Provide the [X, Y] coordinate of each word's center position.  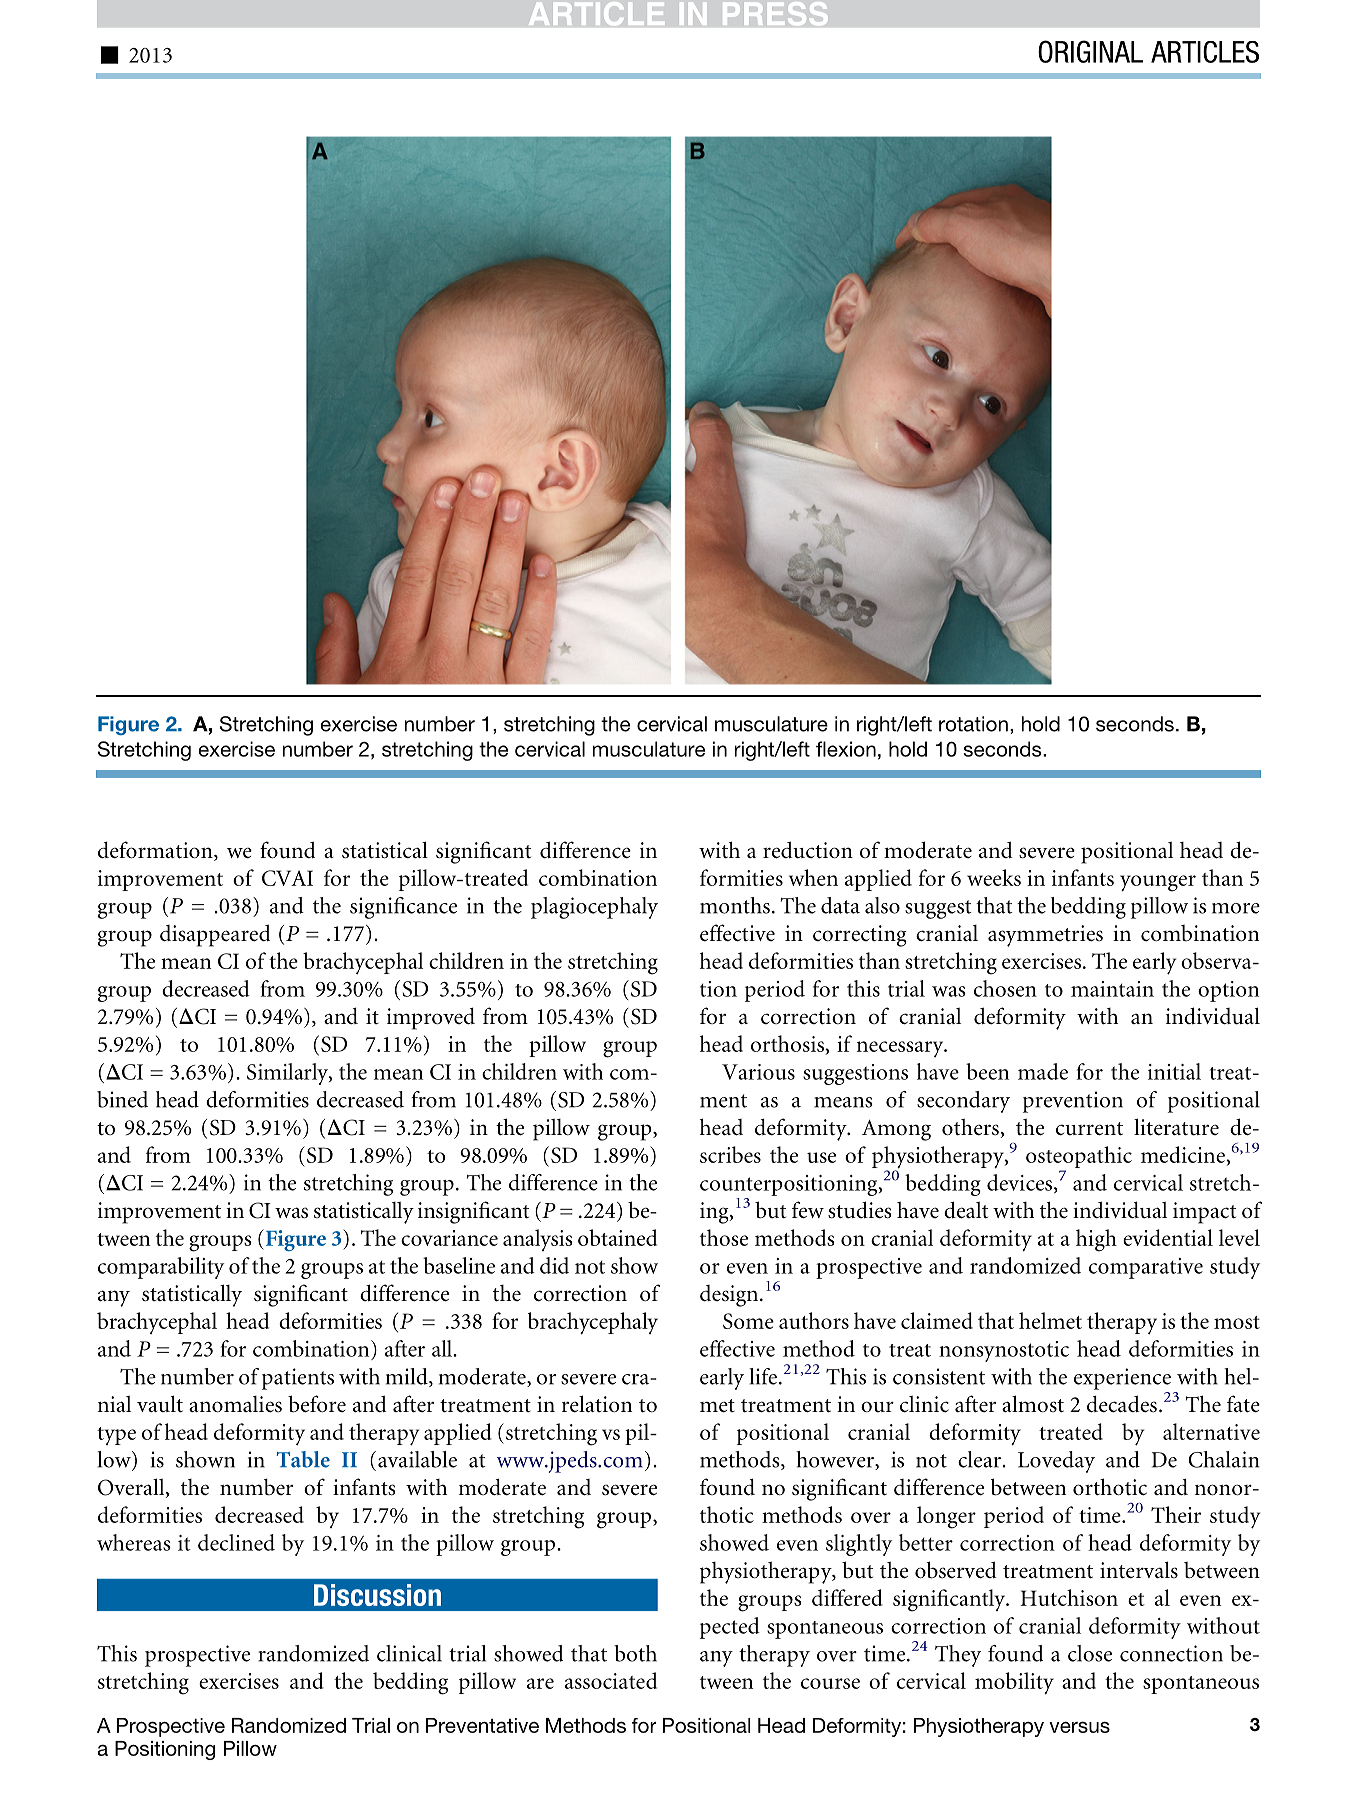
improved [431, 1018]
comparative [1146, 1268]
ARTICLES [1205, 52]
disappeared [215, 935]
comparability [161, 1268]
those [724, 1237]
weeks [994, 877]
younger [1158, 883]
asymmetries [1045, 936]
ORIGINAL [1090, 51]
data [840, 905]
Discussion [377, 1595]
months [735, 905]
